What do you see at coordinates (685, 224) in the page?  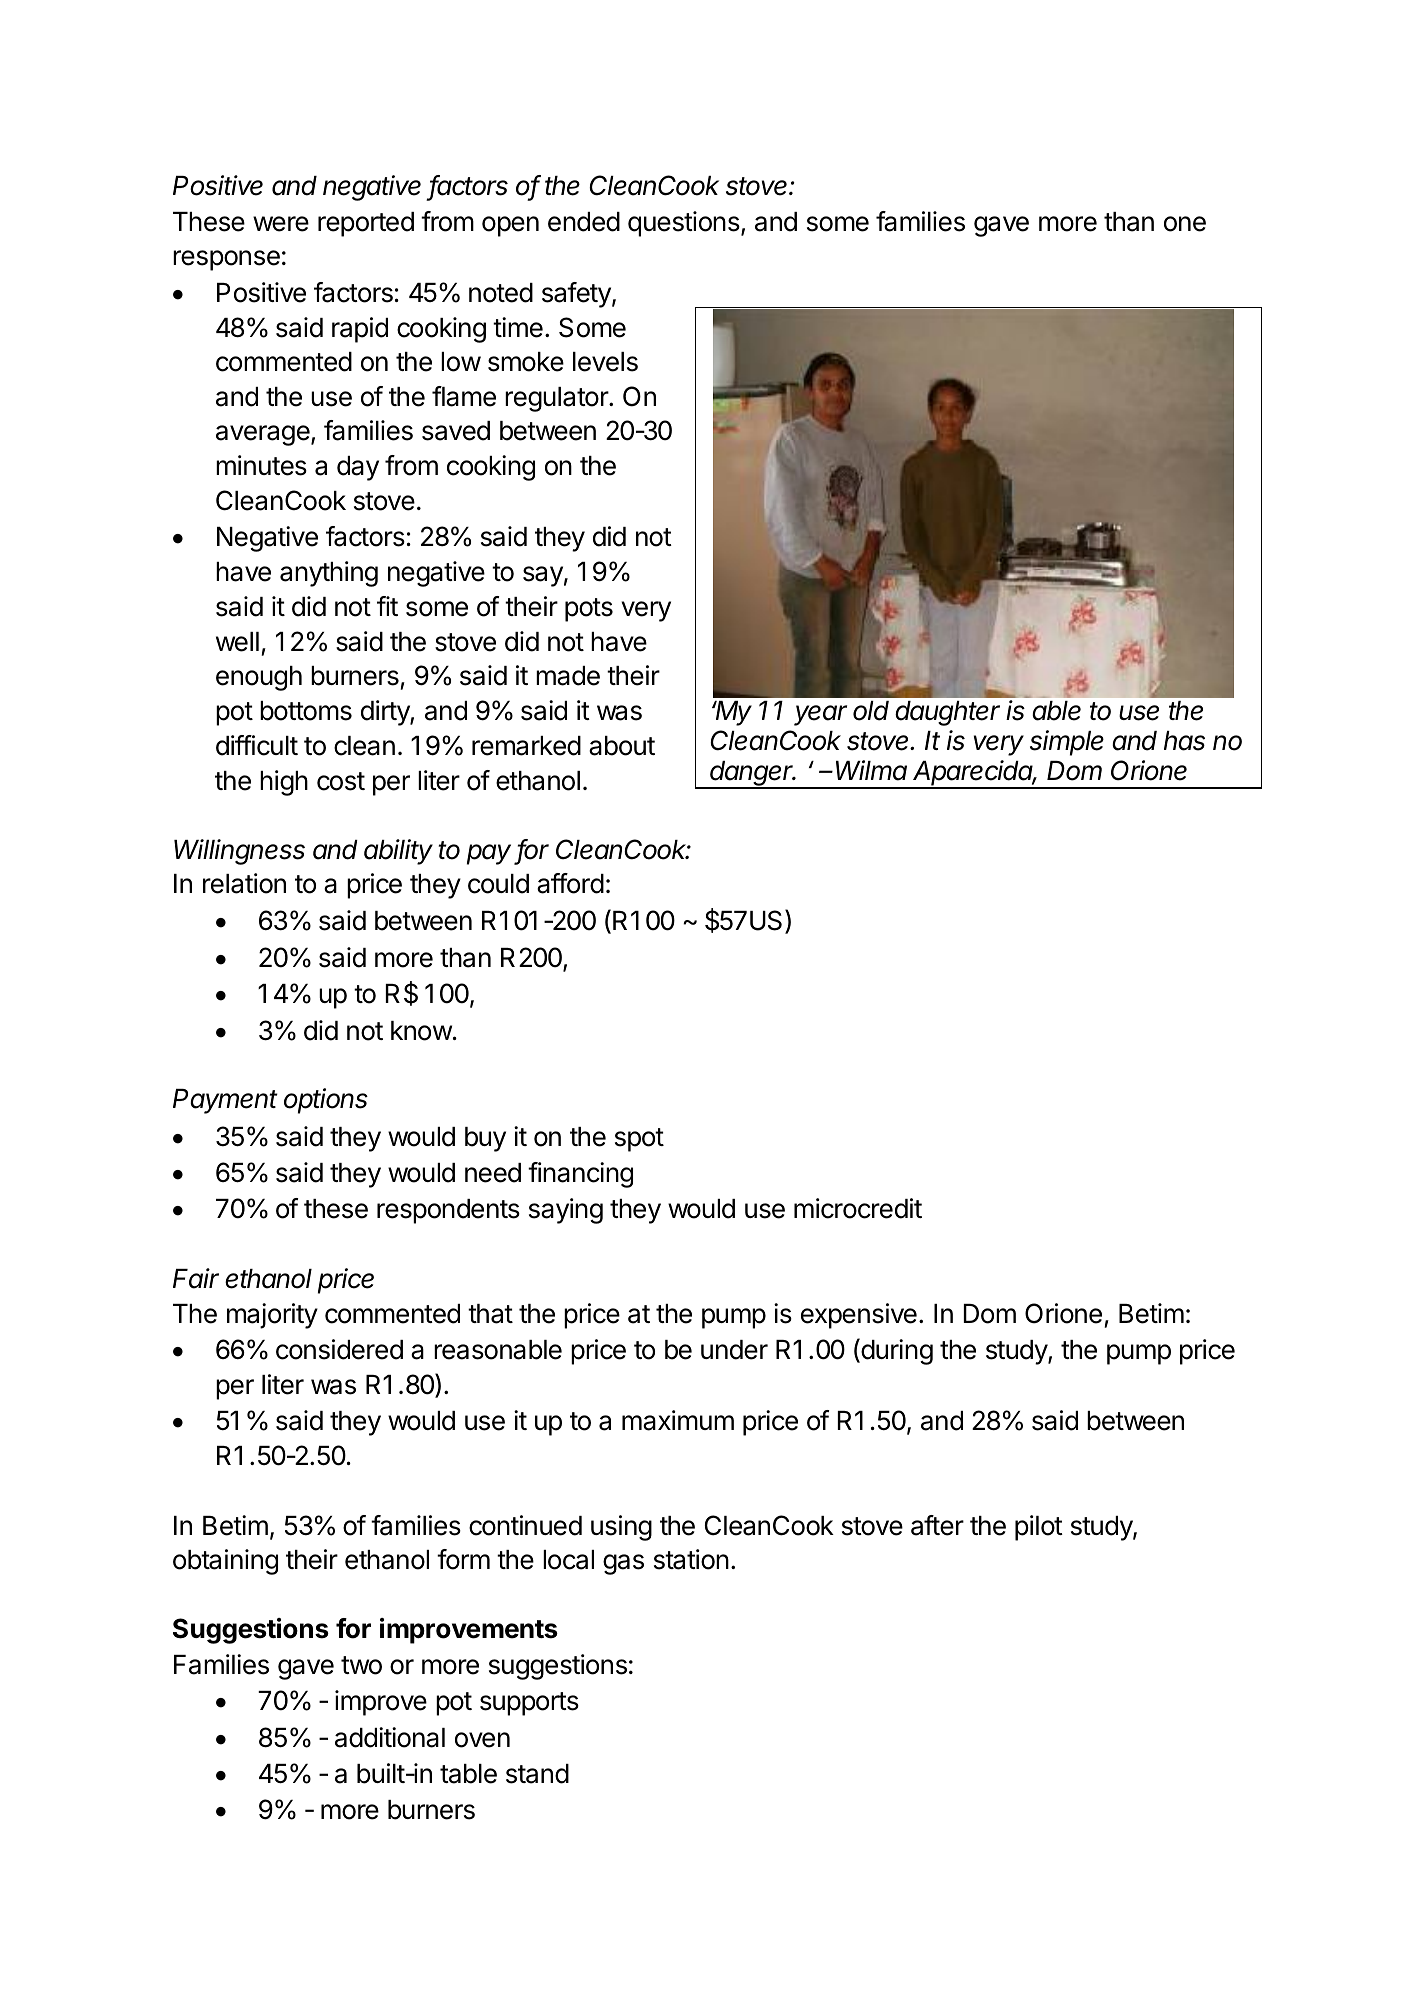 I see `questions` at bounding box center [685, 224].
